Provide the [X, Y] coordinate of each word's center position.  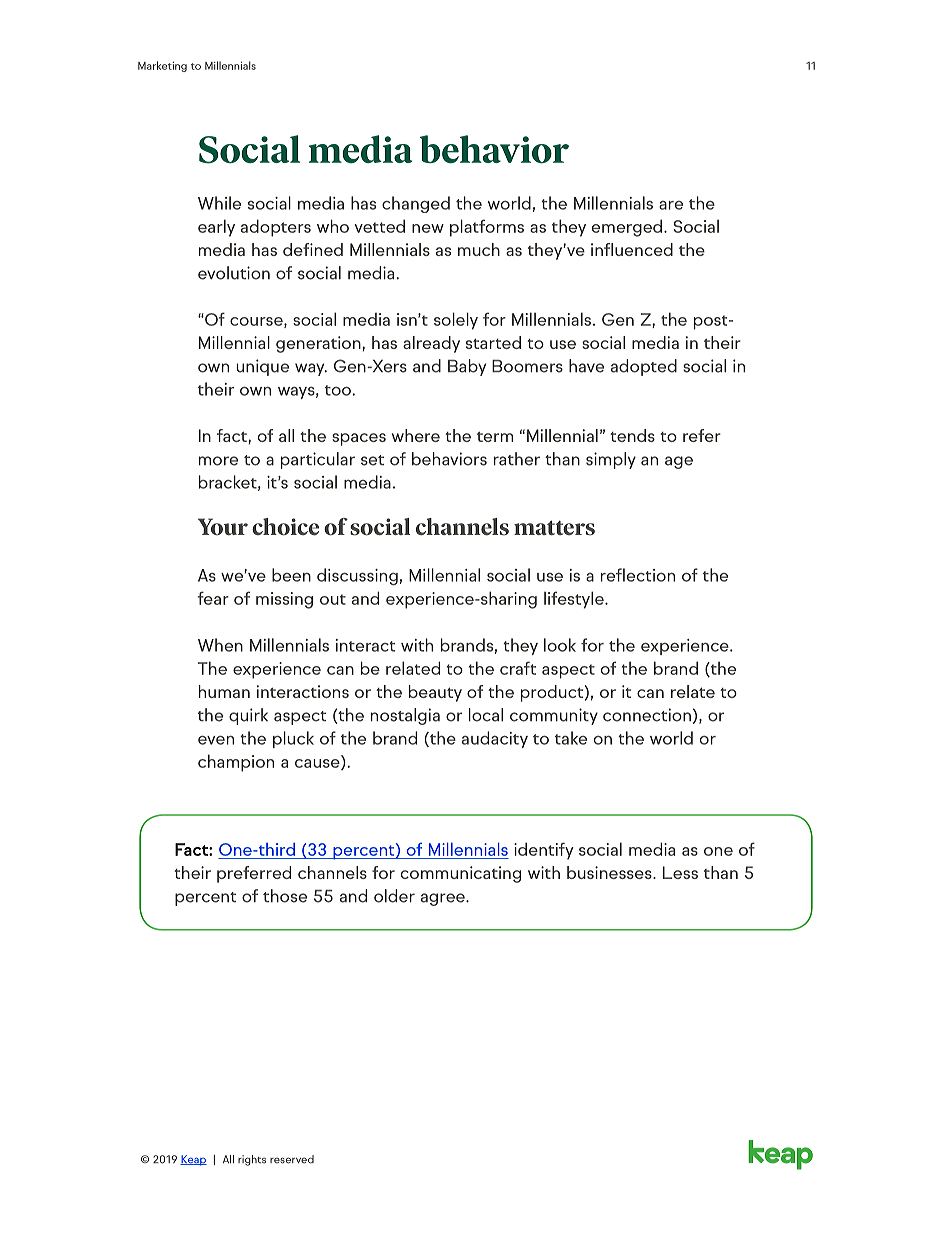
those [285, 896]
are [671, 205]
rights [252, 1160]
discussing [357, 577]
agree [444, 899]
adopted [644, 367]
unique [262, 367]
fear [213, 598]
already [431, 344]
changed [416, 204]
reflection [638, 575]
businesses [610, 872]
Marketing [162, 66]
